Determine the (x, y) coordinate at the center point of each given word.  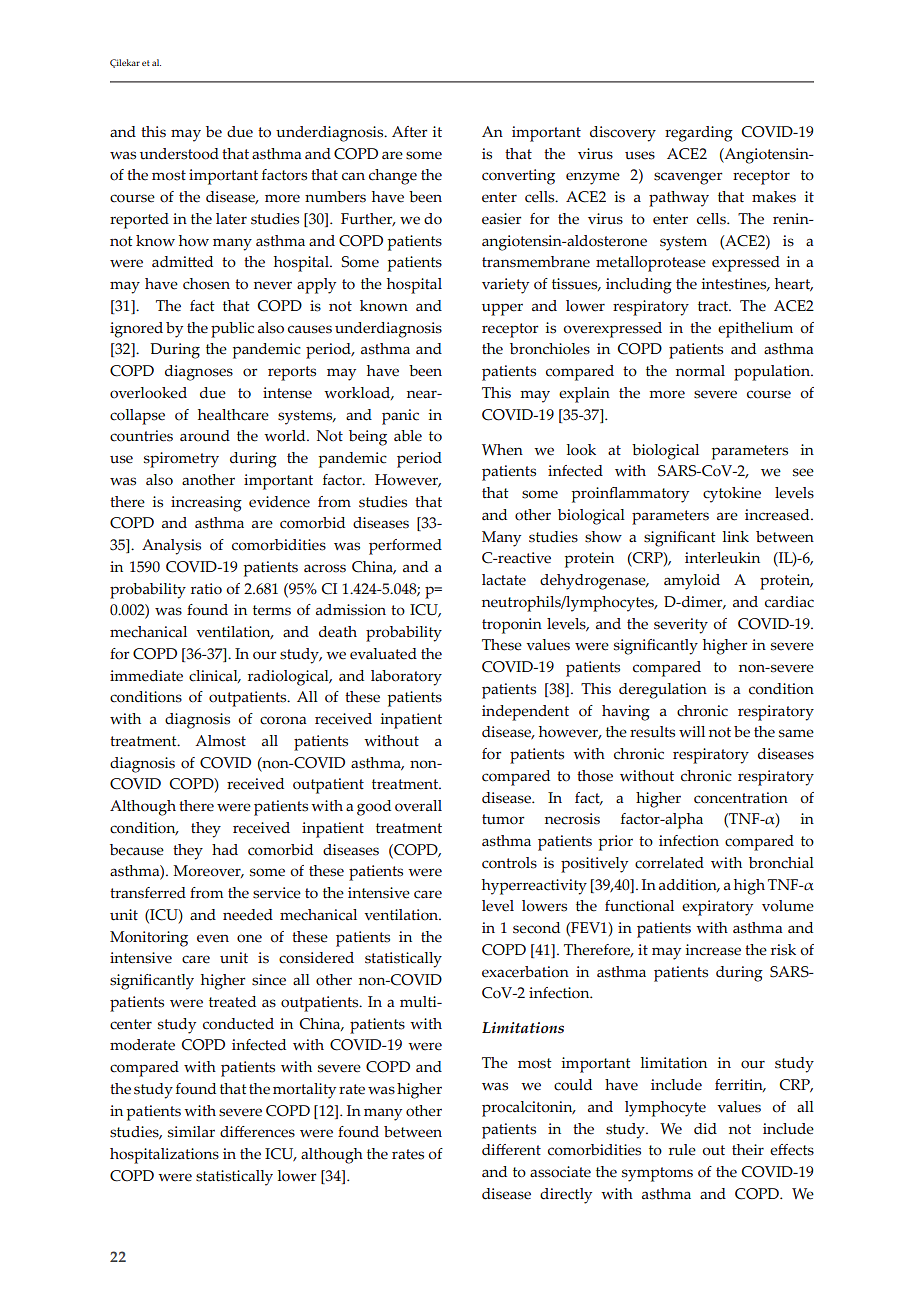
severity (681, 626)
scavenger (688, 178)
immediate (146, 676)
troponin (512, 626)
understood (179, 154)
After (409, 132)
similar (191, 1132)
